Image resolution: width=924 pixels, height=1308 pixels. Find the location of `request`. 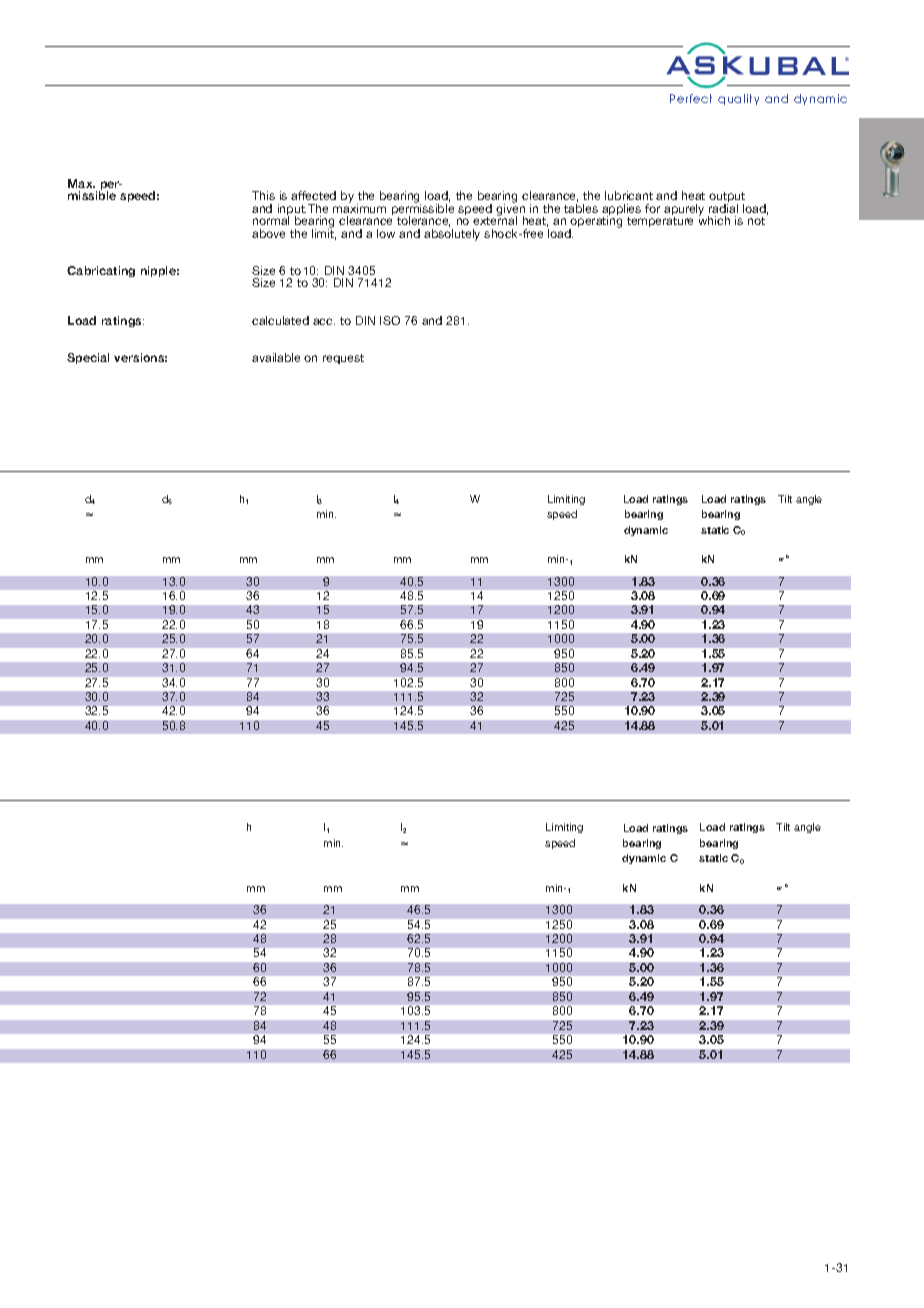

request is located at coordinates (343, 359).
